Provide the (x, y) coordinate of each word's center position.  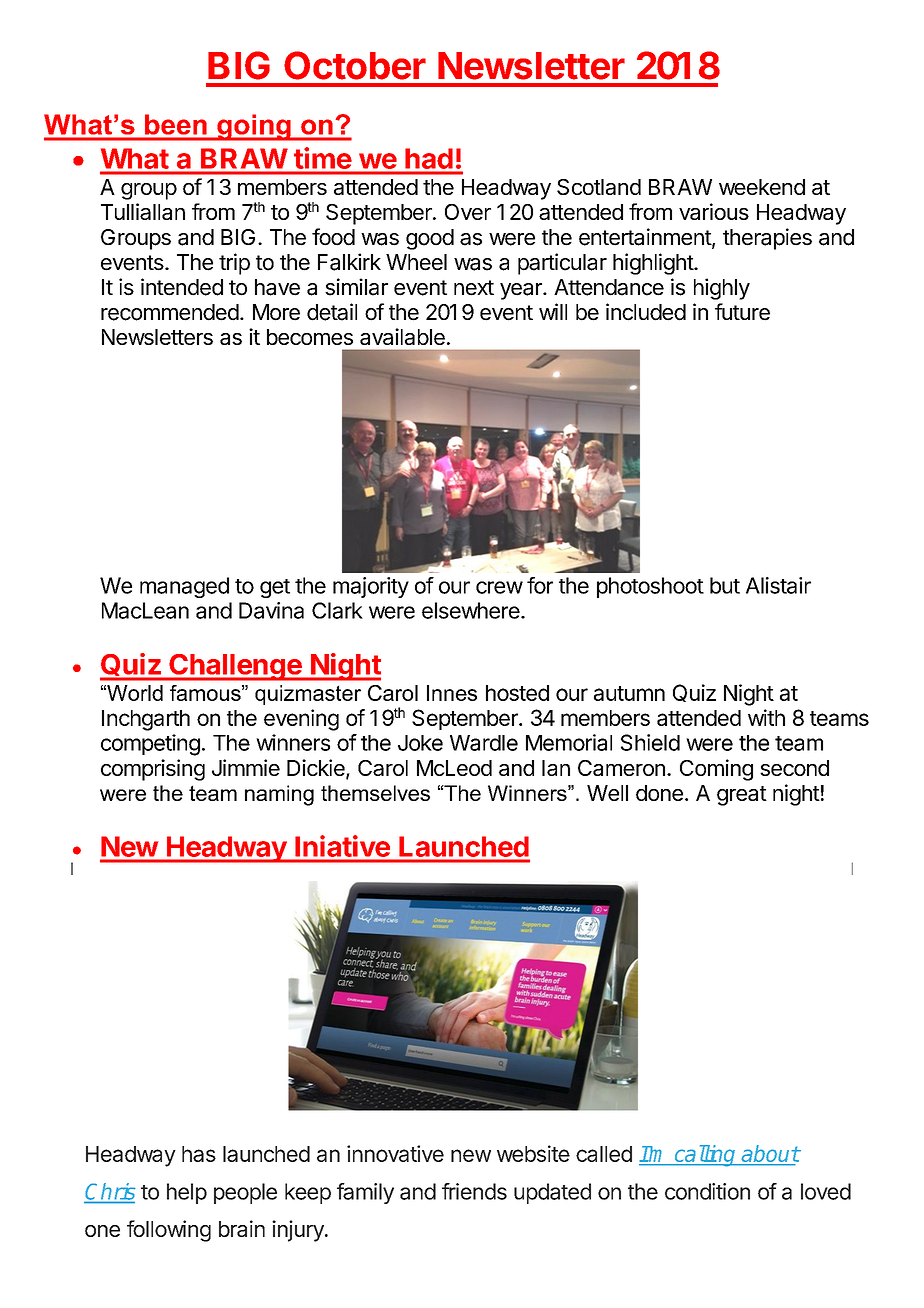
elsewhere (471, 610)
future (742, 312)
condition (707, 1191)
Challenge (235, 667)
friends (474, 1191)
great (742, 796)
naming (279, 795)
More (276, 312)
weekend (762, 187)
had (429, 159)
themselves (375, 793)
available (402, 336)
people (245, 1193)
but (725, 585)
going (254, 127)
